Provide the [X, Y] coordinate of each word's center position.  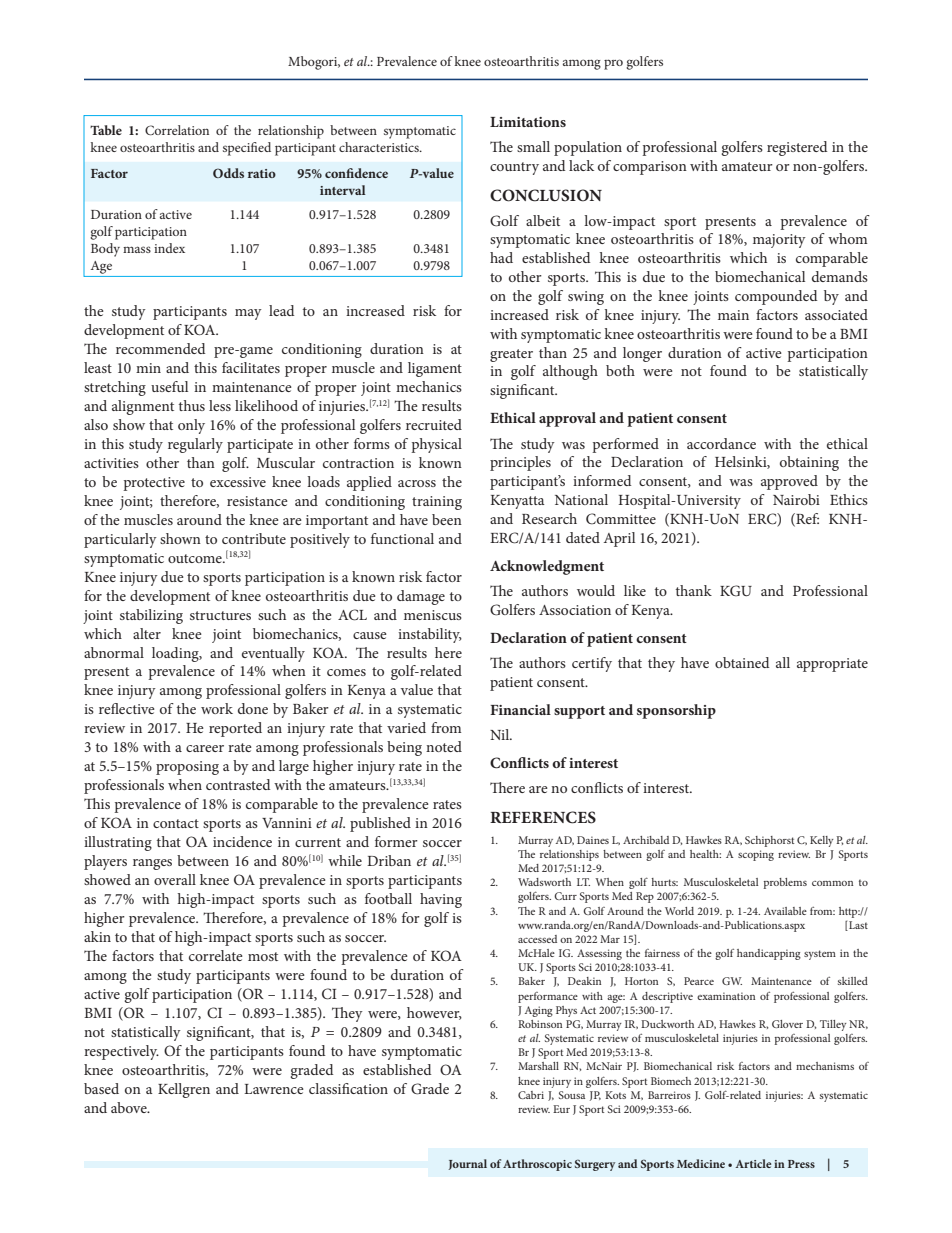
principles [520, 463]
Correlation [177, 130]
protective [154, 484]
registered [797, 148]
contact [176, 823]
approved [789, 482]
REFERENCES [543, 817]
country [514, 168]
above [130, 1107]
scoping [756, 855]
